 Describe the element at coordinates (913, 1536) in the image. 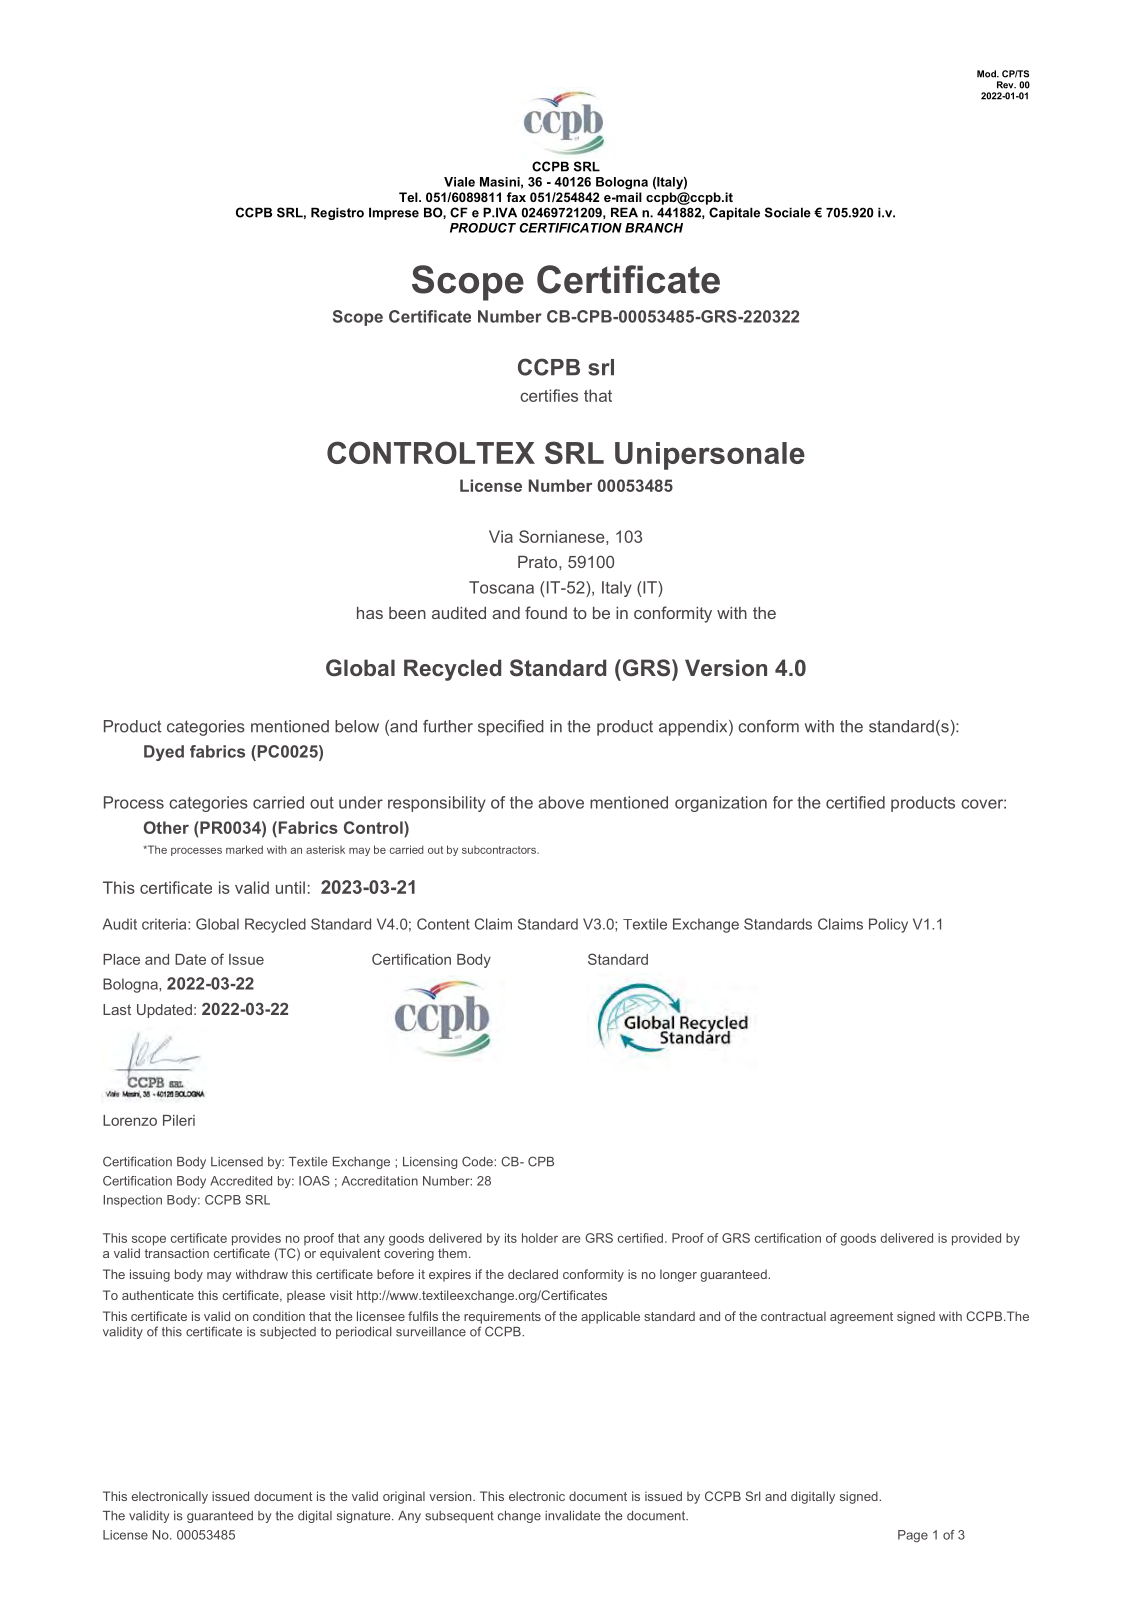

I see `Page` at that location.
